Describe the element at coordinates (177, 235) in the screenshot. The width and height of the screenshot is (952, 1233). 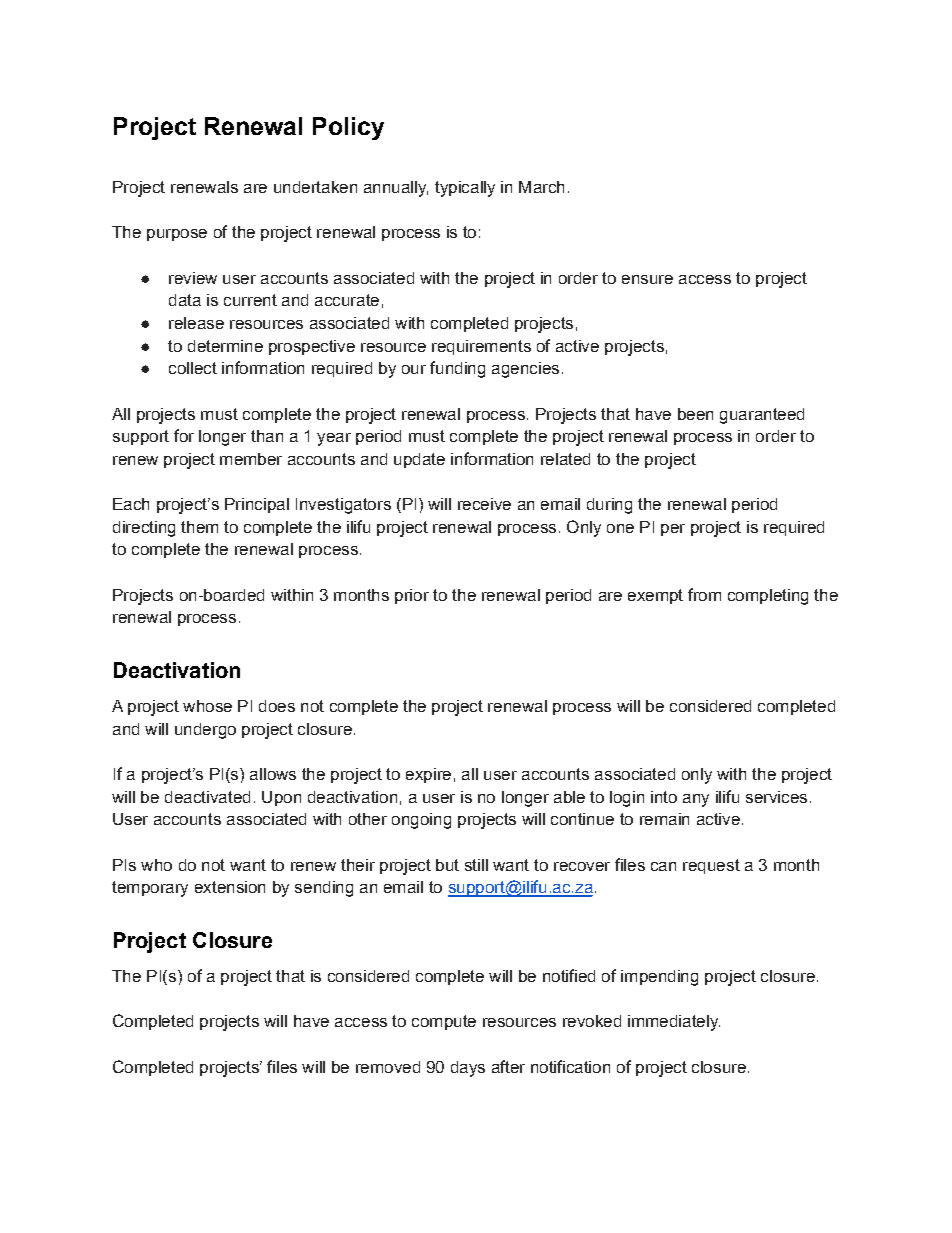
I see `purpose` at that location.
